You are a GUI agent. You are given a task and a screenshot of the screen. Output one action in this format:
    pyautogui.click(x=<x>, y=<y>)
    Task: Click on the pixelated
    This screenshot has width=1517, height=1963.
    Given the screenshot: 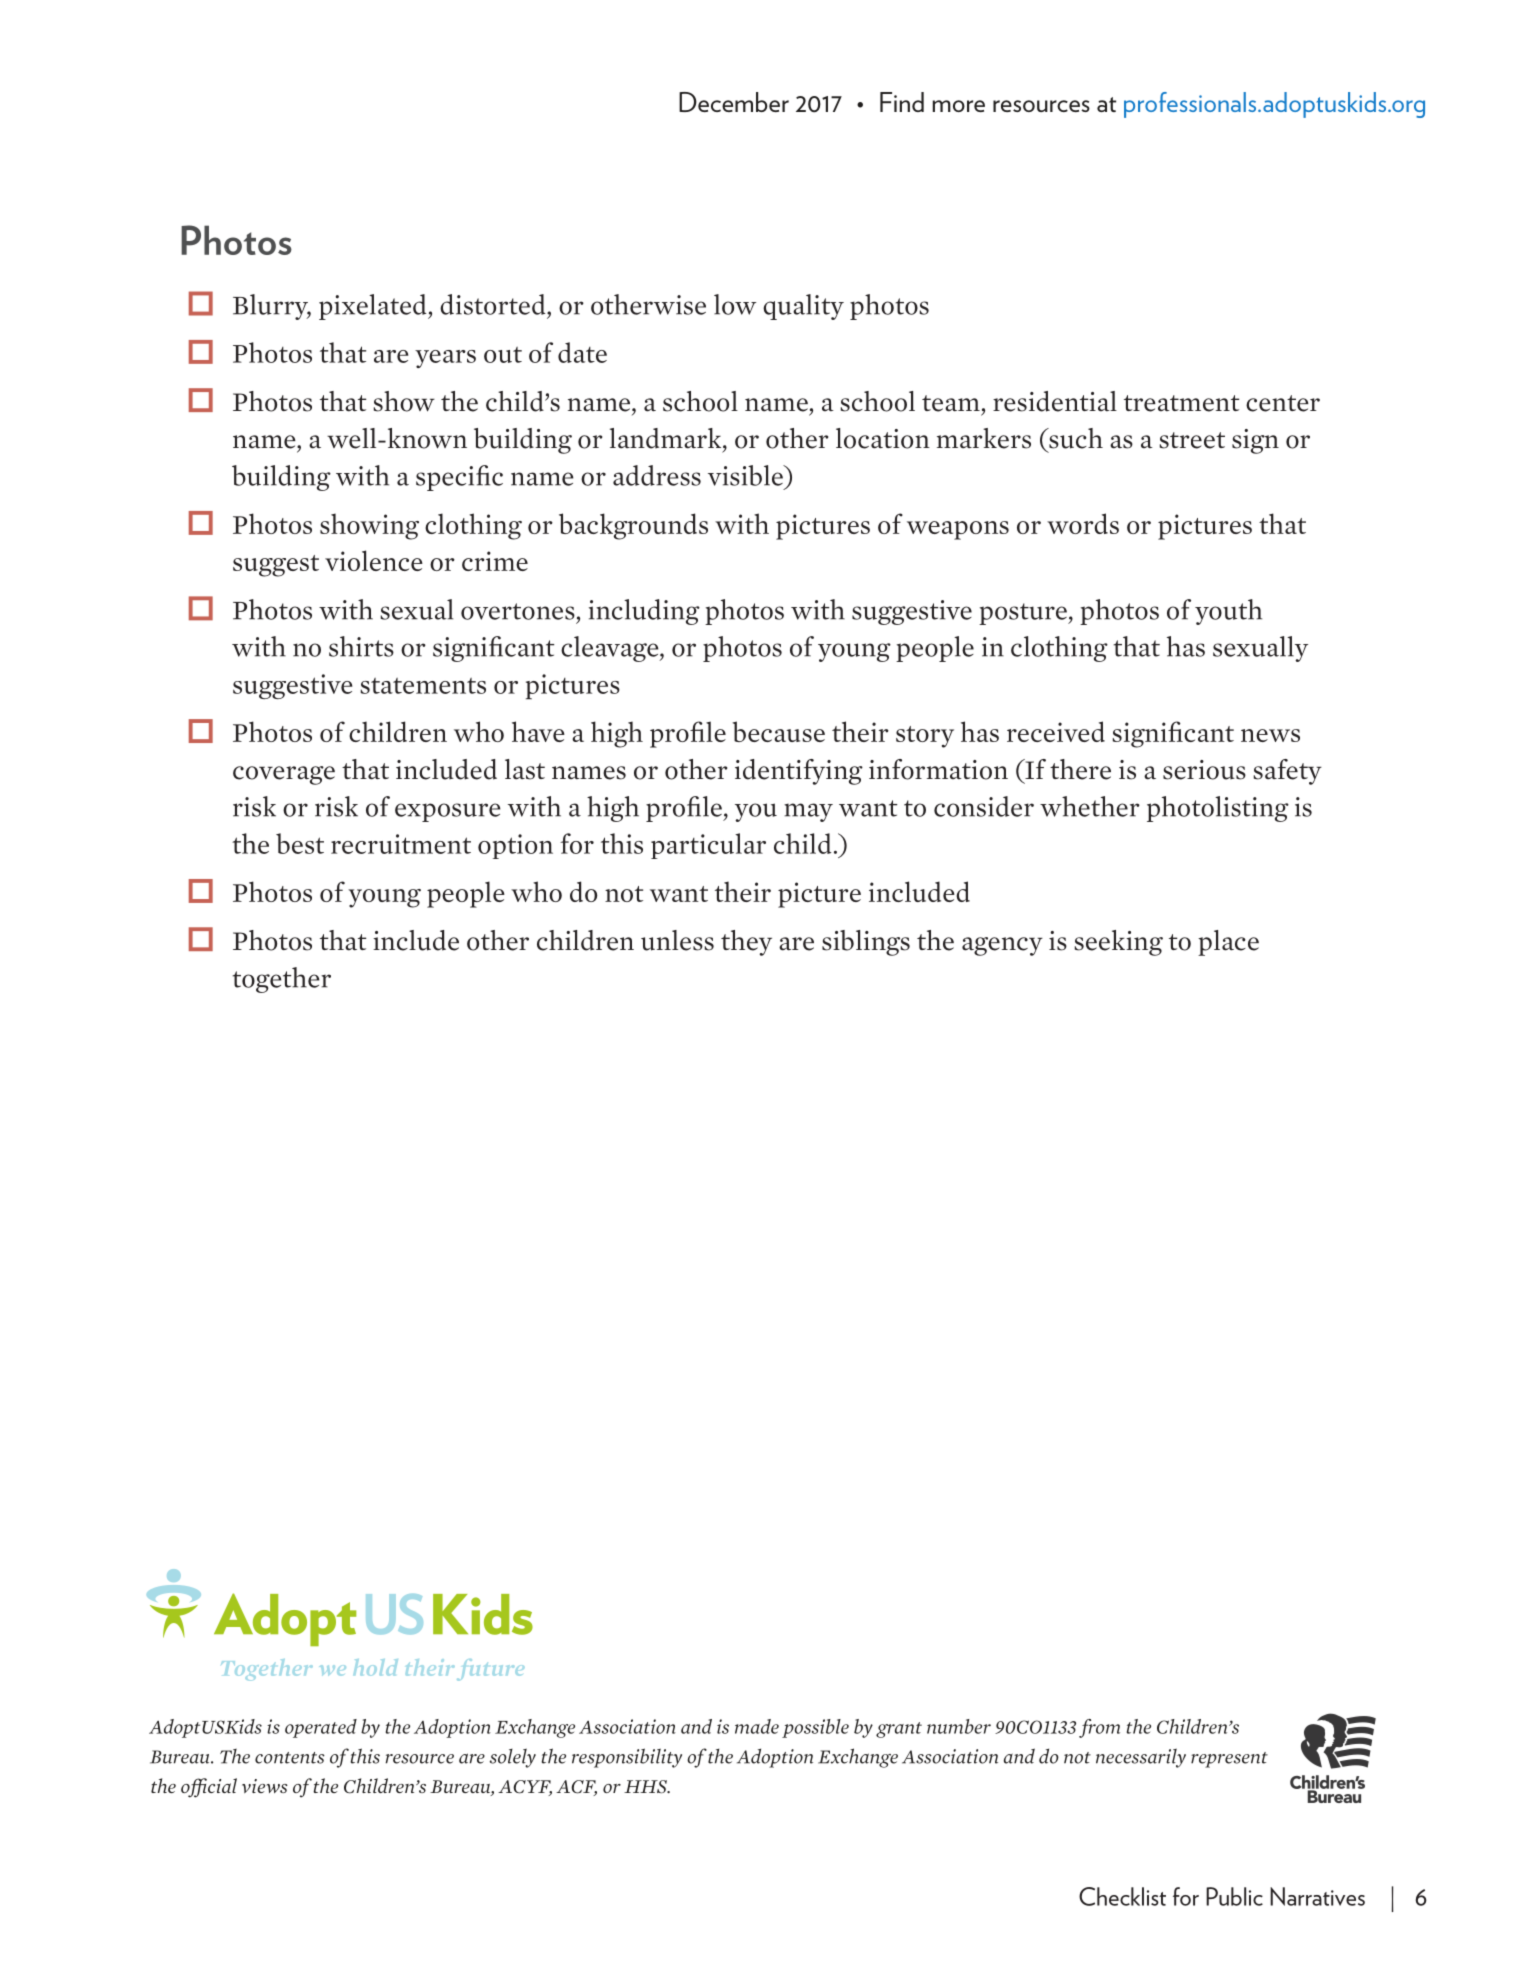 What is the action you would take?
    pyautogui.click(x=374, y=307)
